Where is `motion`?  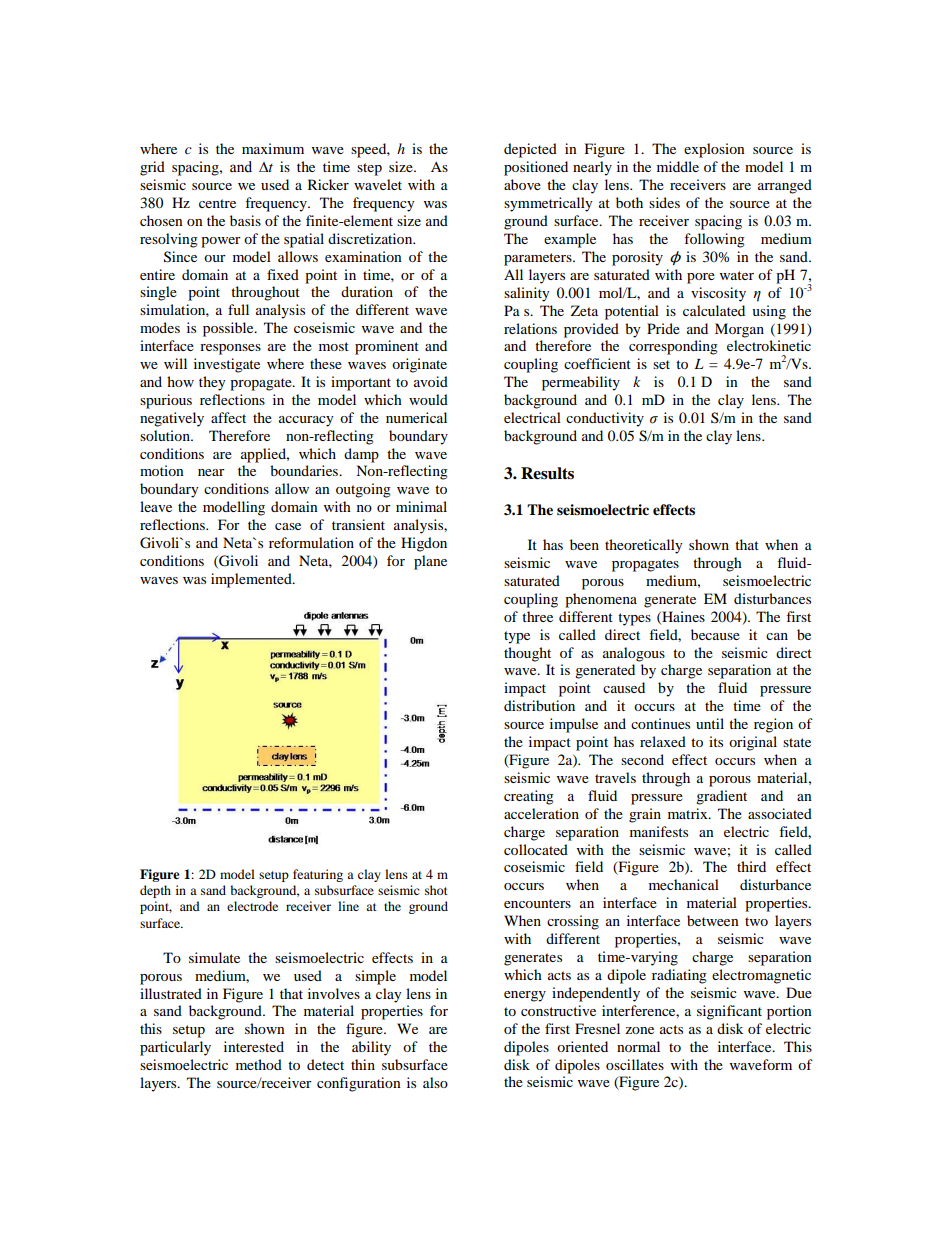
motion is located at coordinates (162, 470).
